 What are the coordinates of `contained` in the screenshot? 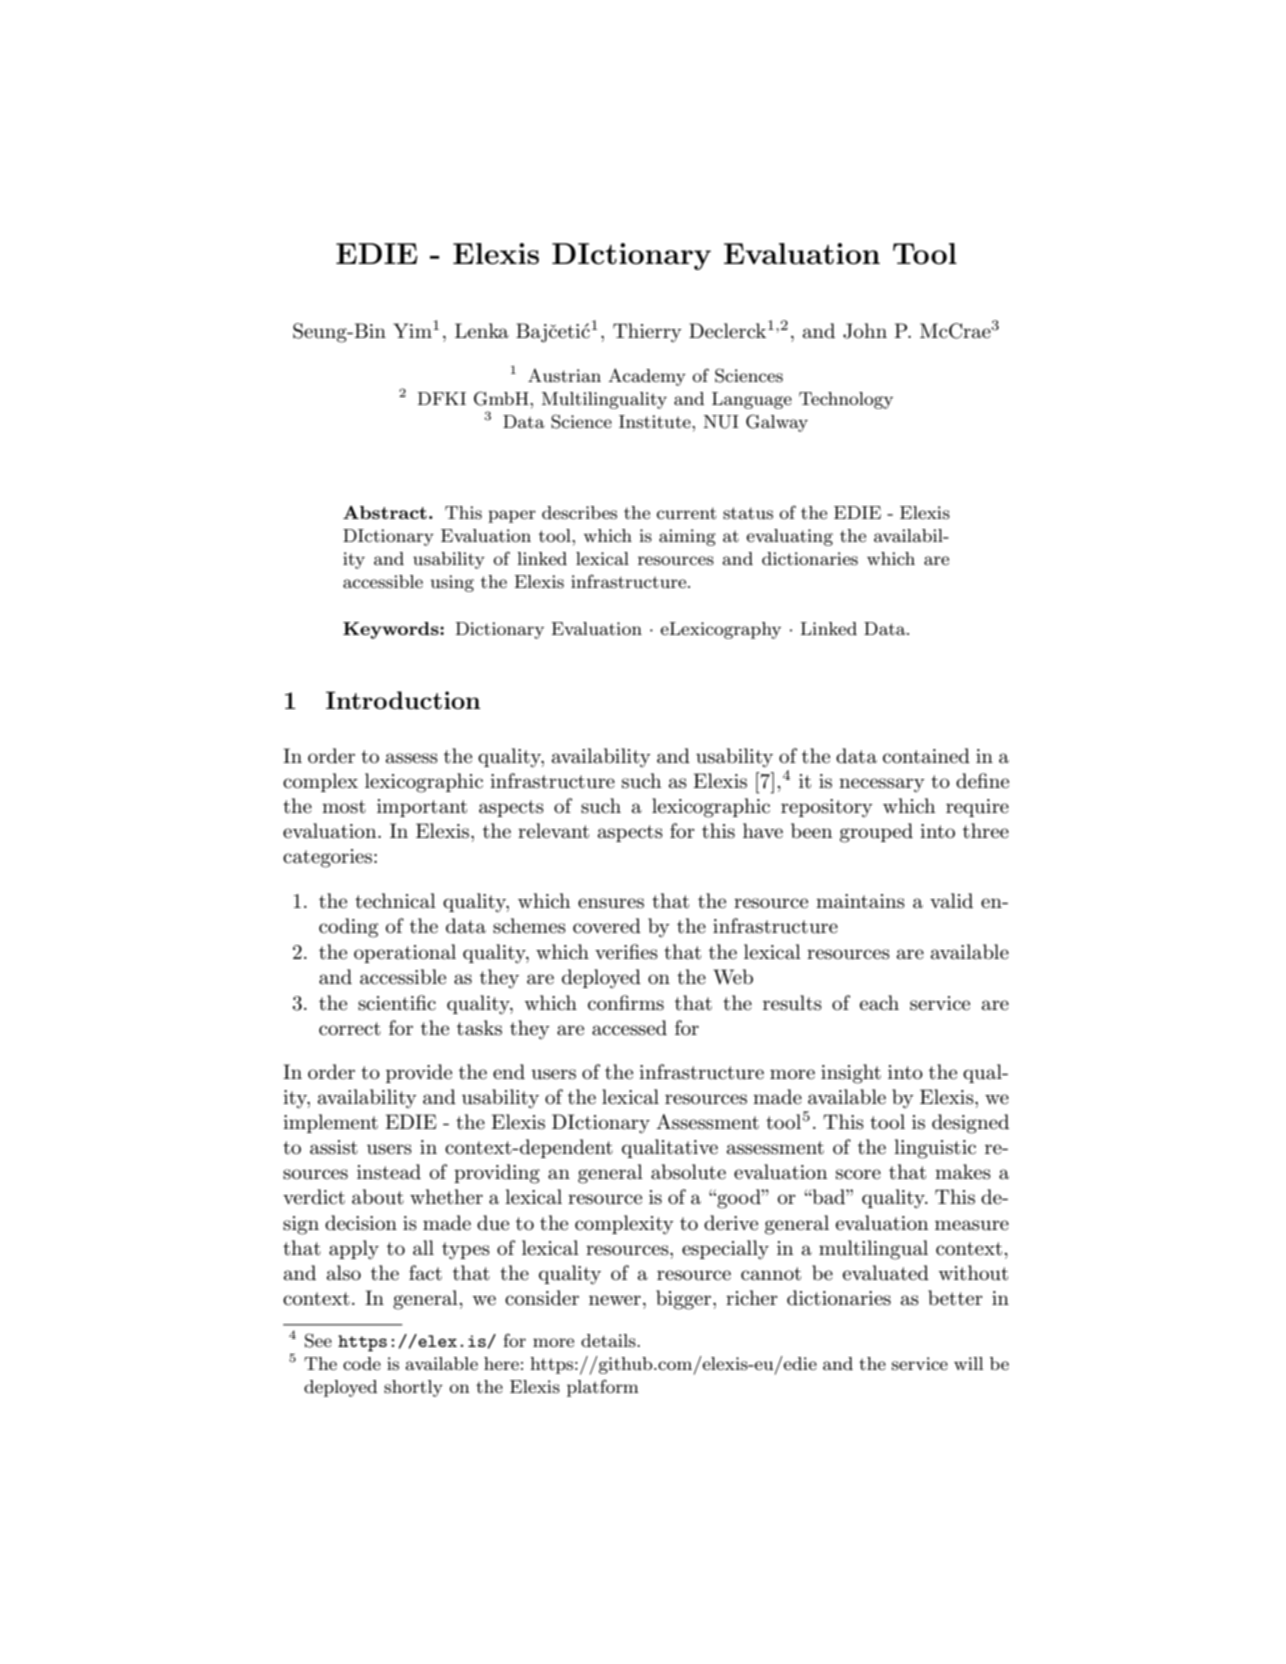 It's located at (926, 756).
